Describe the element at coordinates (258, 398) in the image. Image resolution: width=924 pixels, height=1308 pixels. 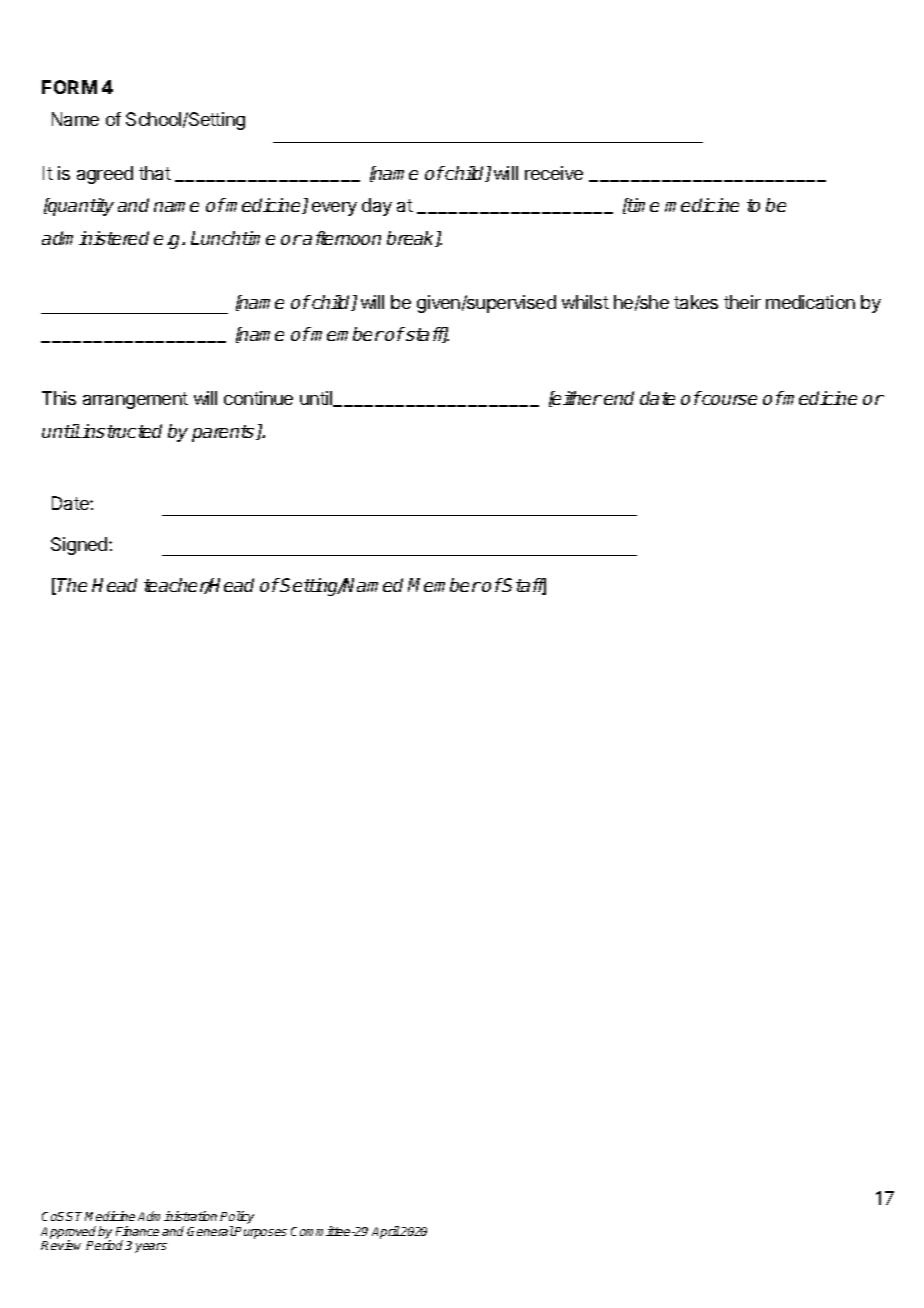
I see `continue` at that location.
